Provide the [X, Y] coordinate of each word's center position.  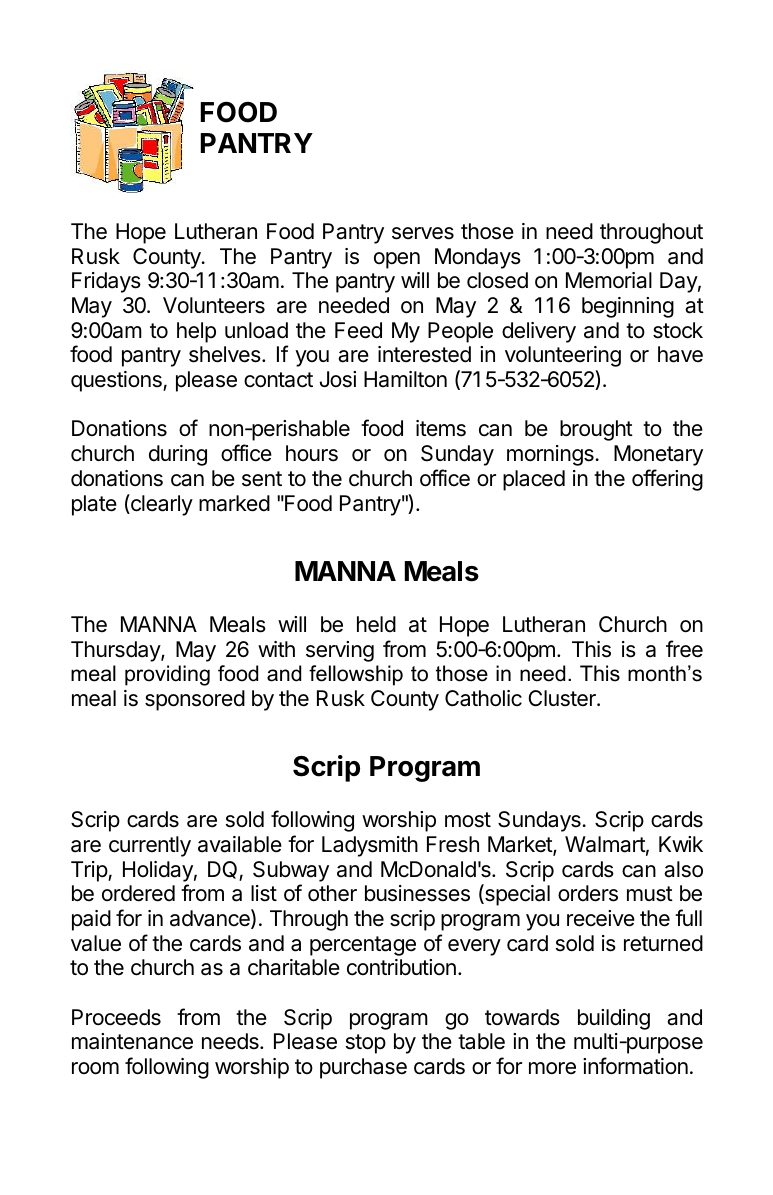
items [441, 428]
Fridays [106, 282]
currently [150, 846]
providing [167, 675]
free [684, 649]
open [397, 260]
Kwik [681, 844]
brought [596, 430]
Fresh [453, 844]
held [376, 624]
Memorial [609, 280]
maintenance [132, 1041]
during [178, 455]
